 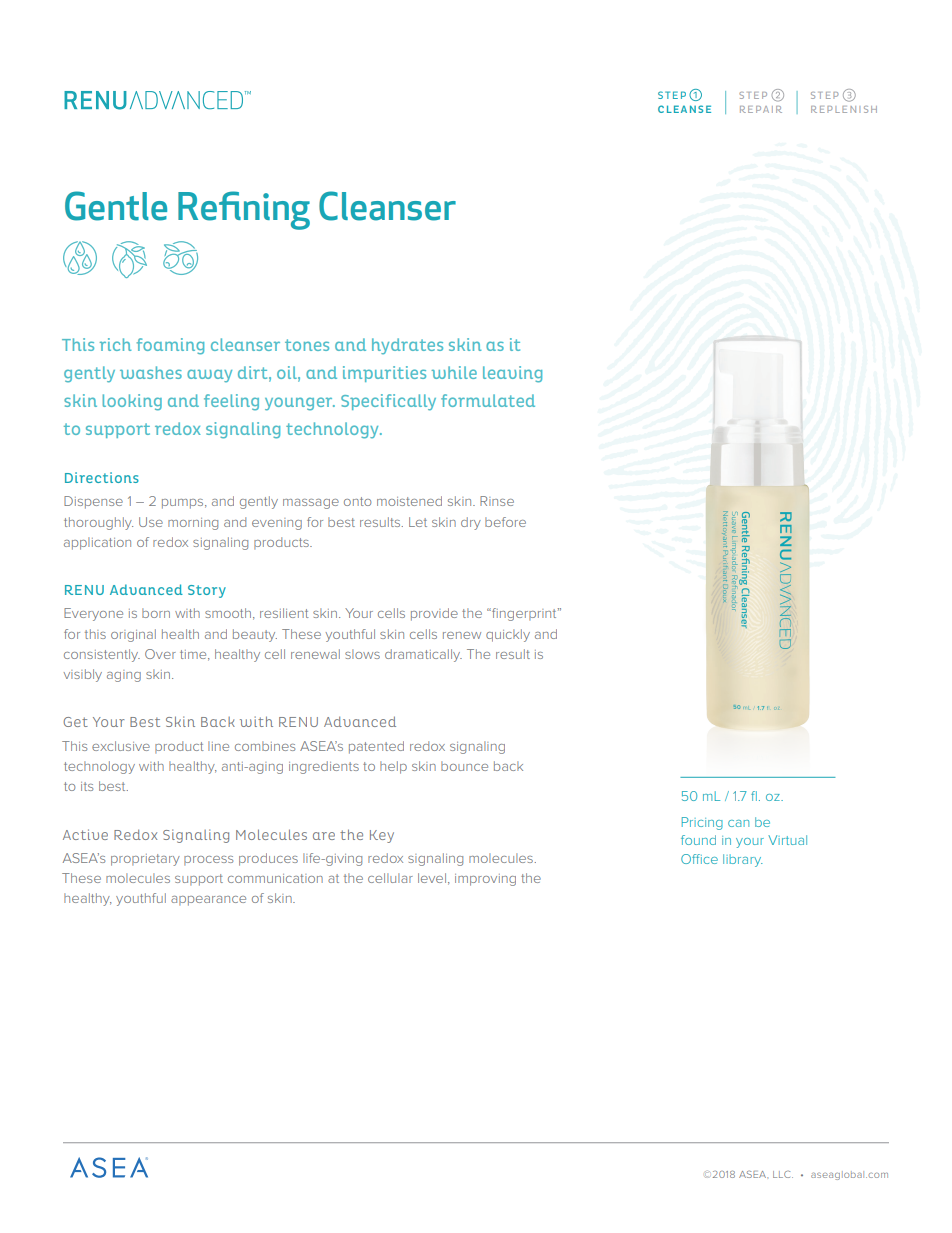 I want to click on LLC, so click(x=783, y=1174).
